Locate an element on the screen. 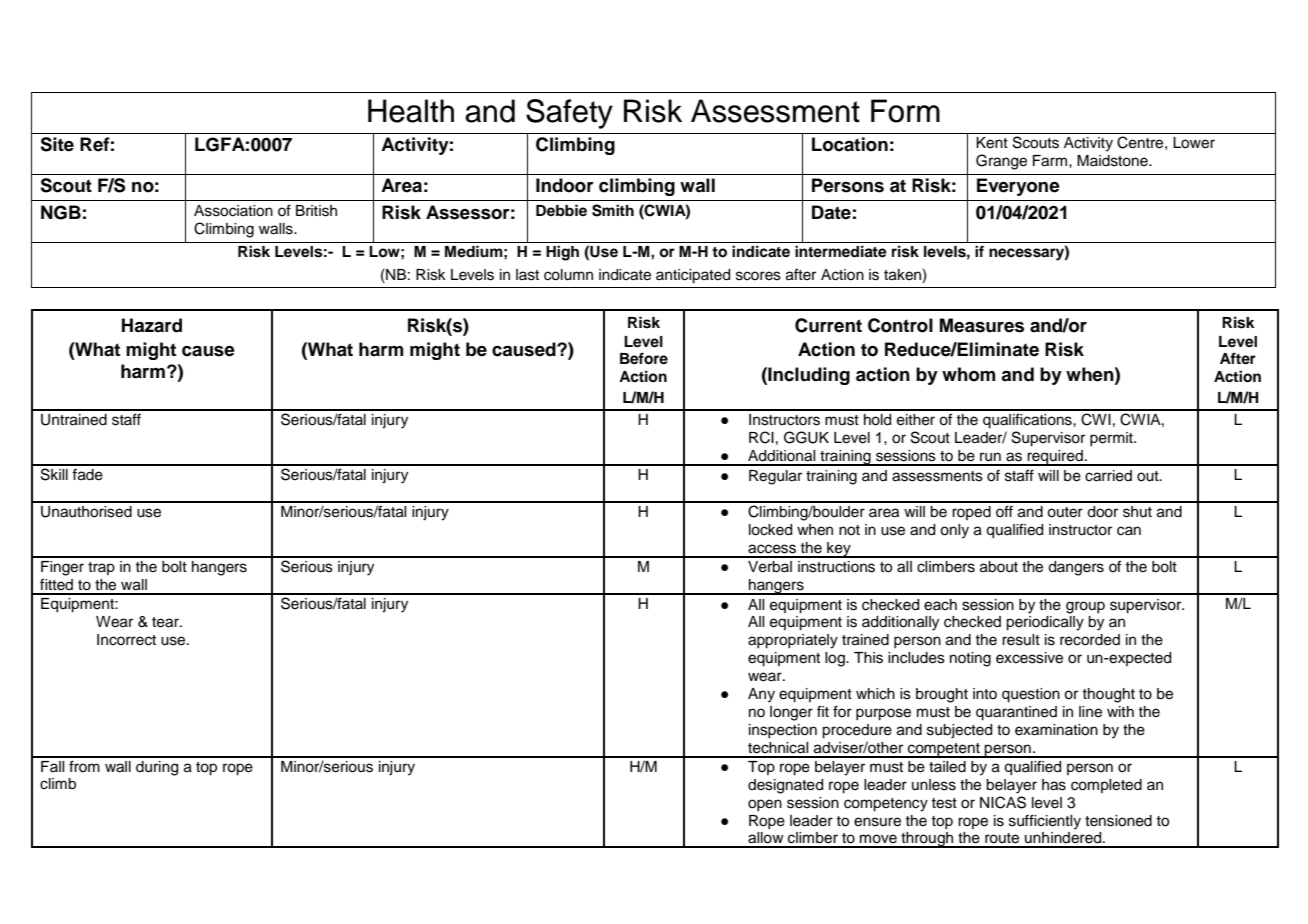 Image resolution: width=1308 pixels, height=924 pixels. Measures is located at coordinates (982, 325).
